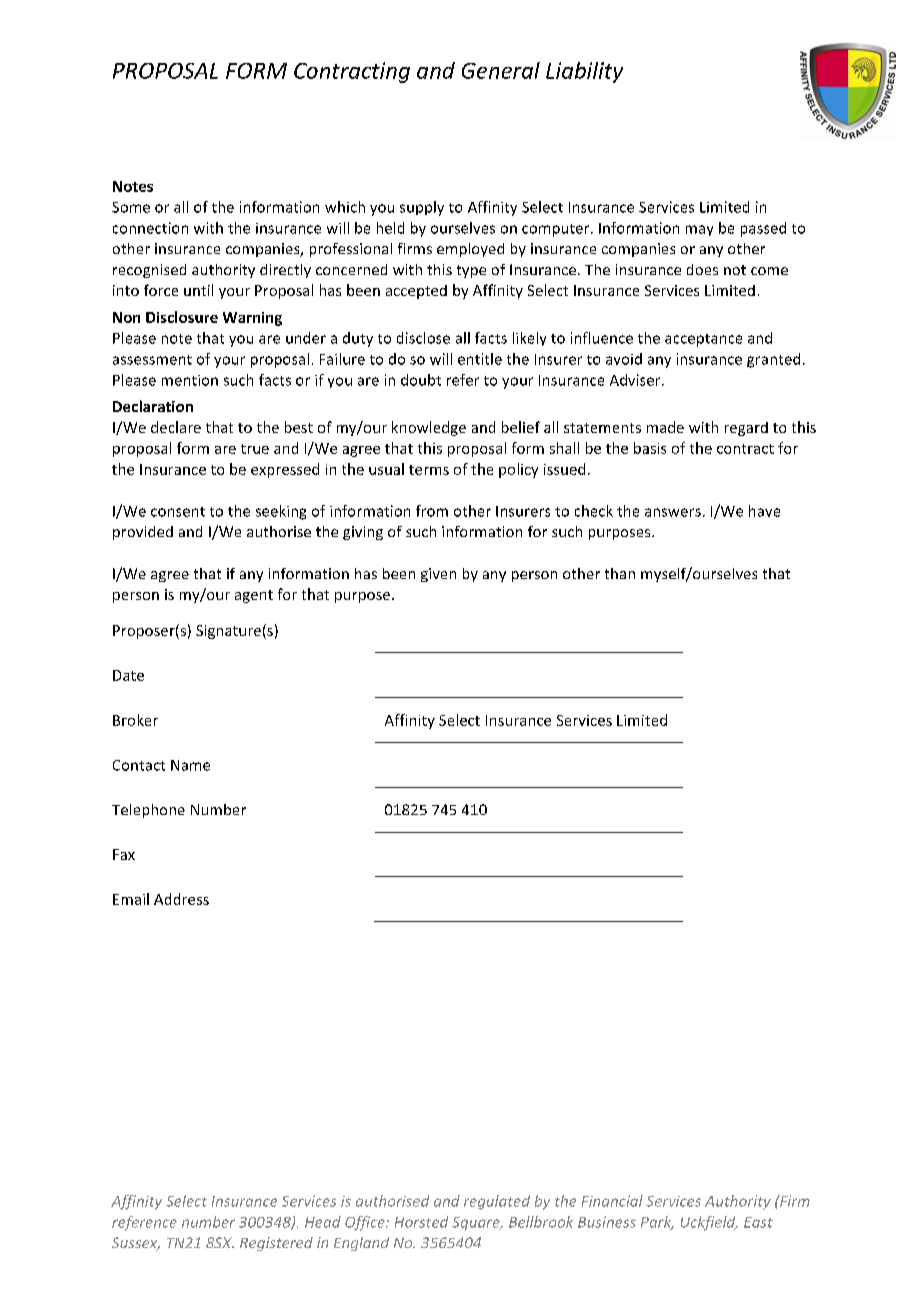 The height and width of the screenshot is (1308, 924). I want to click on Sussex, so click(136, 1244).
